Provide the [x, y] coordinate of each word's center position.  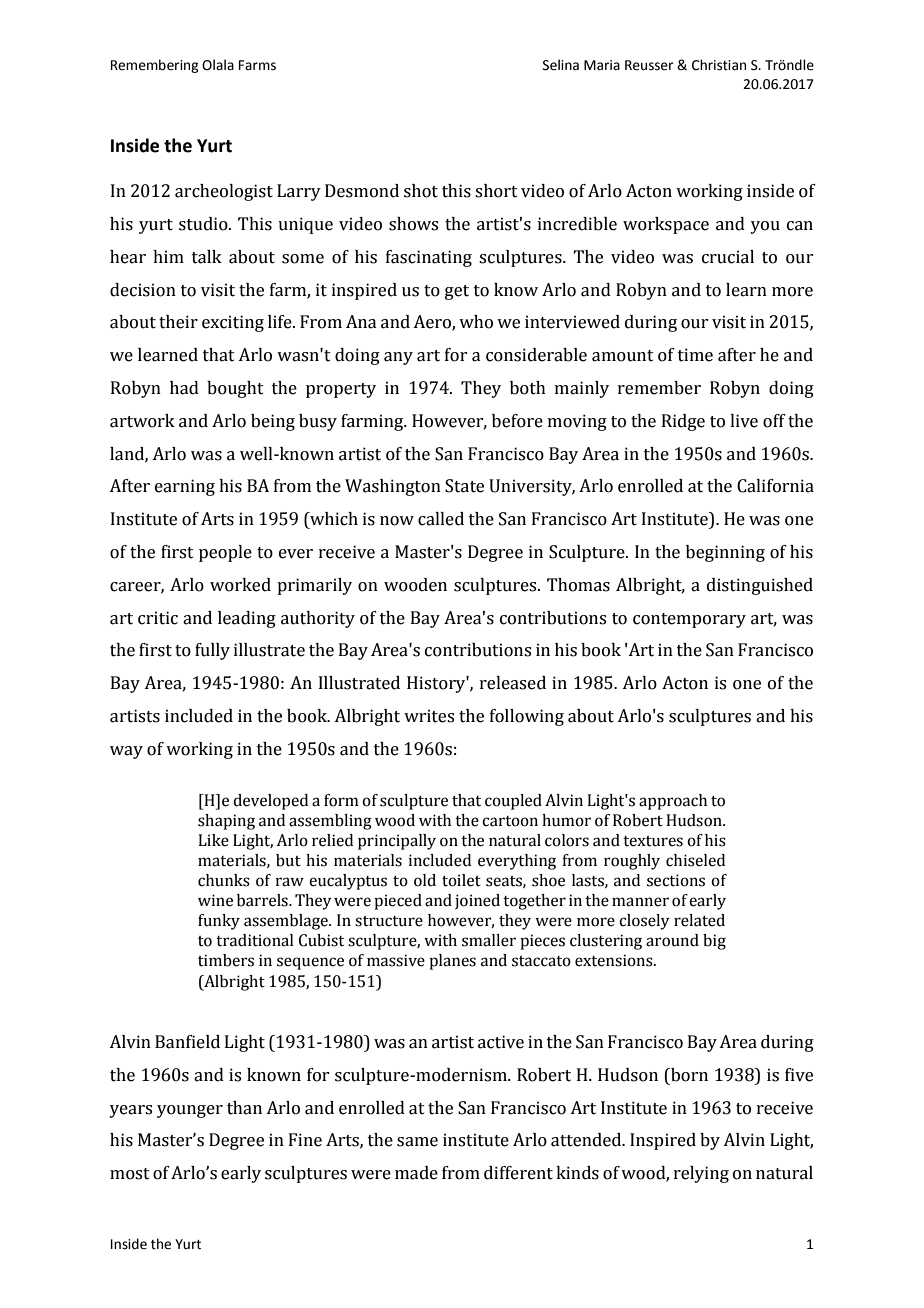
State [464, 486]
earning [185, 487]
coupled [513, 802]
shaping [226, 822]
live [744, 421]
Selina [561, 65]
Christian [719, 65]
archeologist [224, 192]
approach [673, 802]
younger [190, 1111]
